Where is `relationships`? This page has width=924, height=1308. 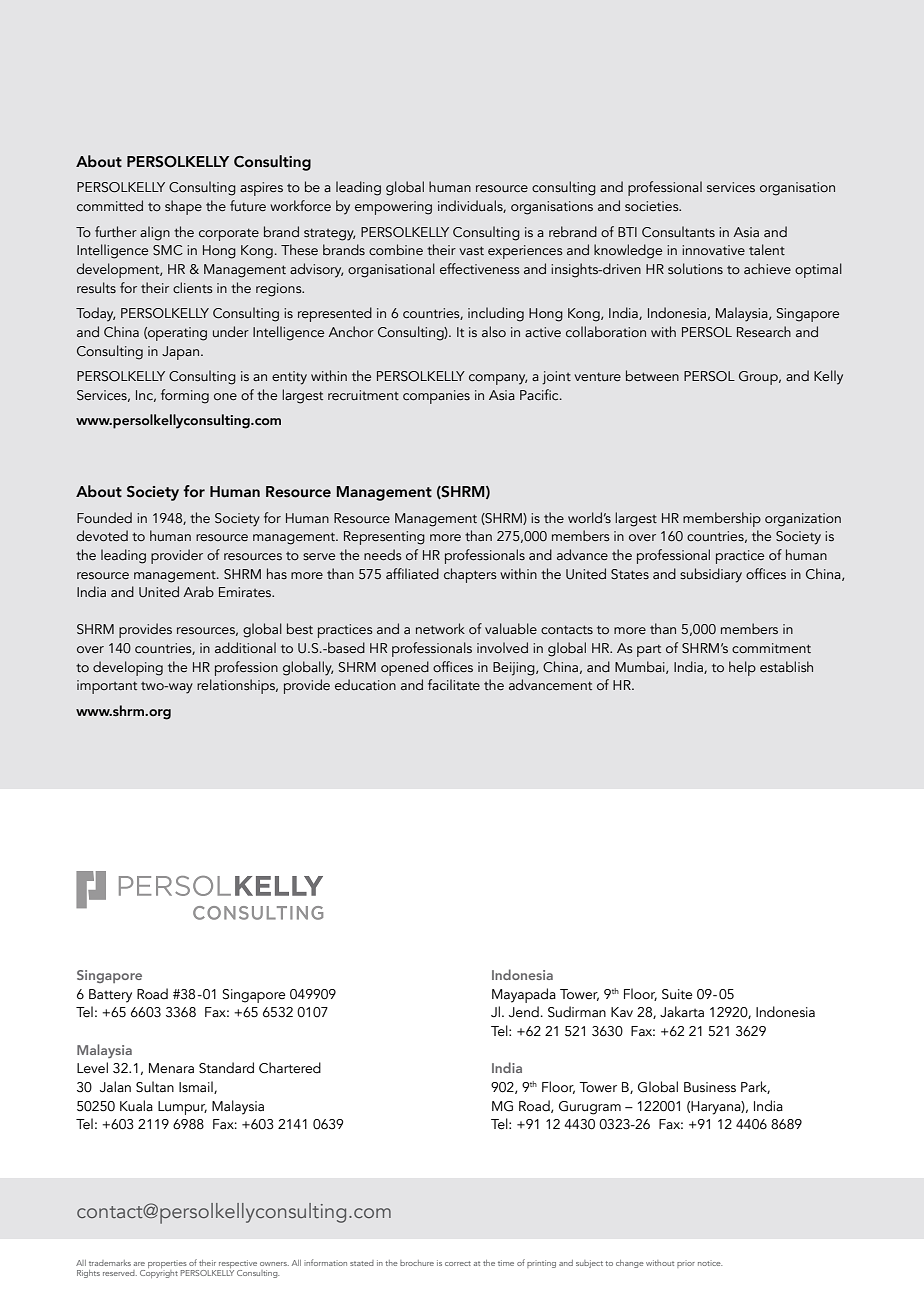
relationships is located at coordinates (237, 686).
